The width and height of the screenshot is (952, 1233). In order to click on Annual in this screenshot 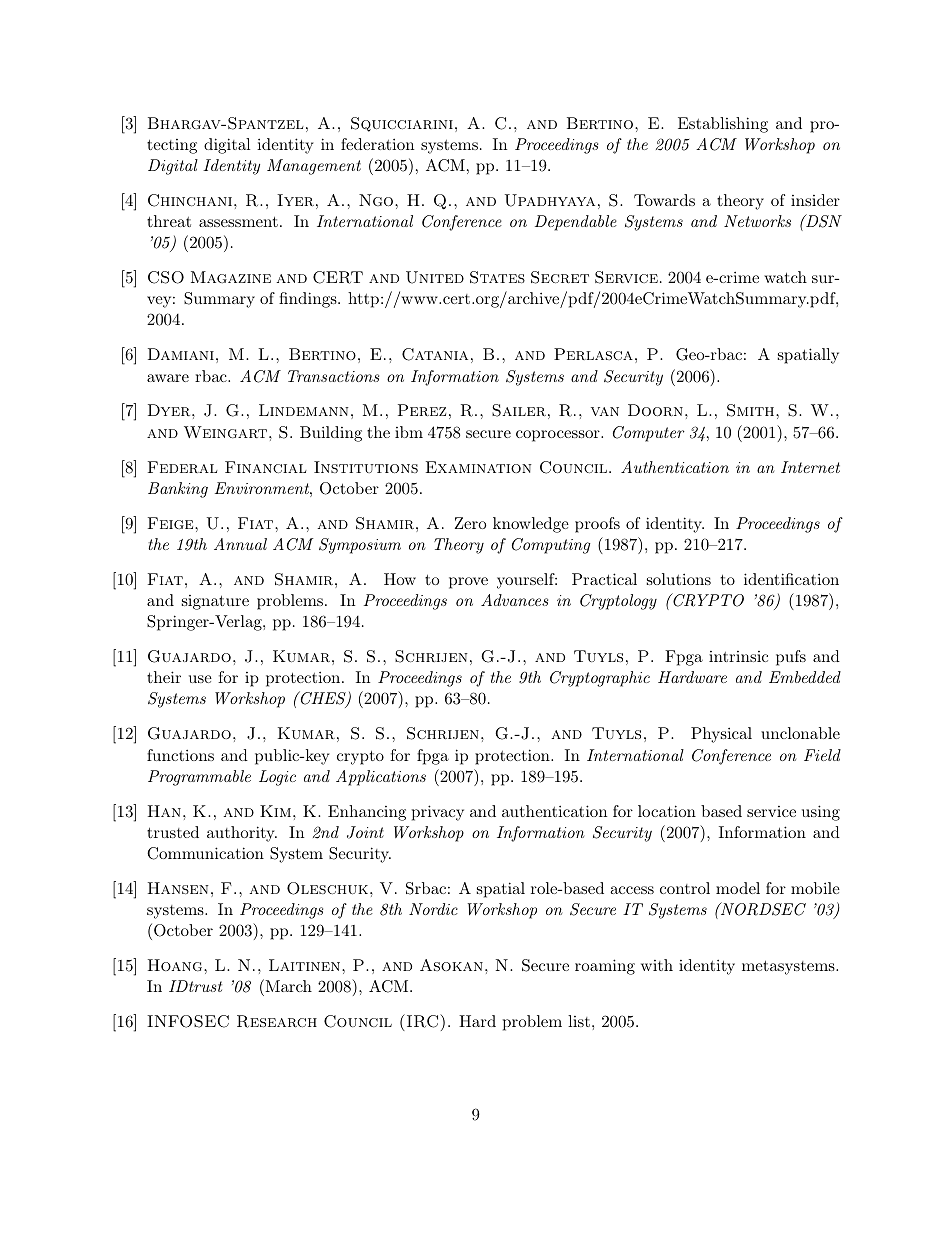, I will do `click(240, 544)`.
